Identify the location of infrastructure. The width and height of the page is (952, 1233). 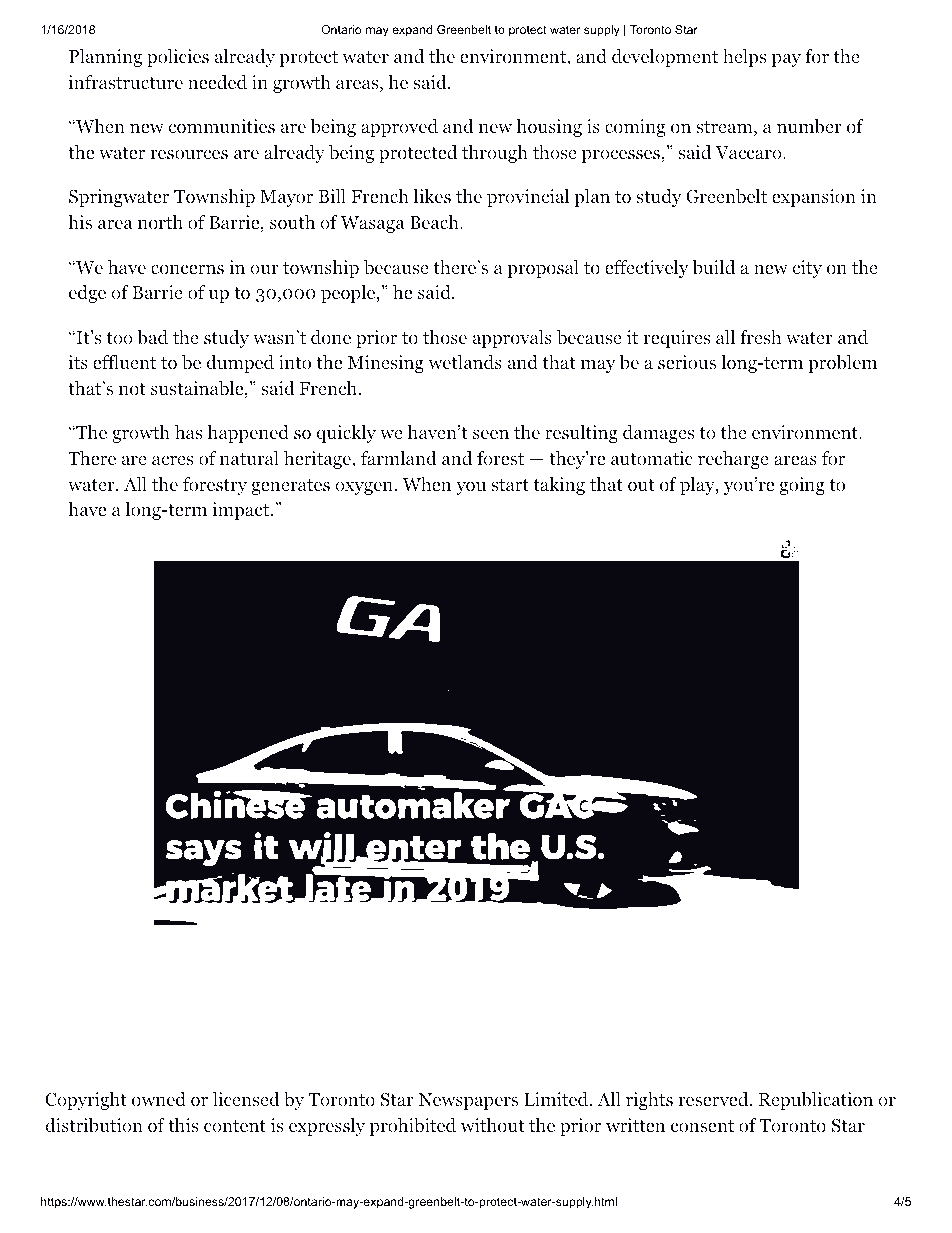
(126, 82).
